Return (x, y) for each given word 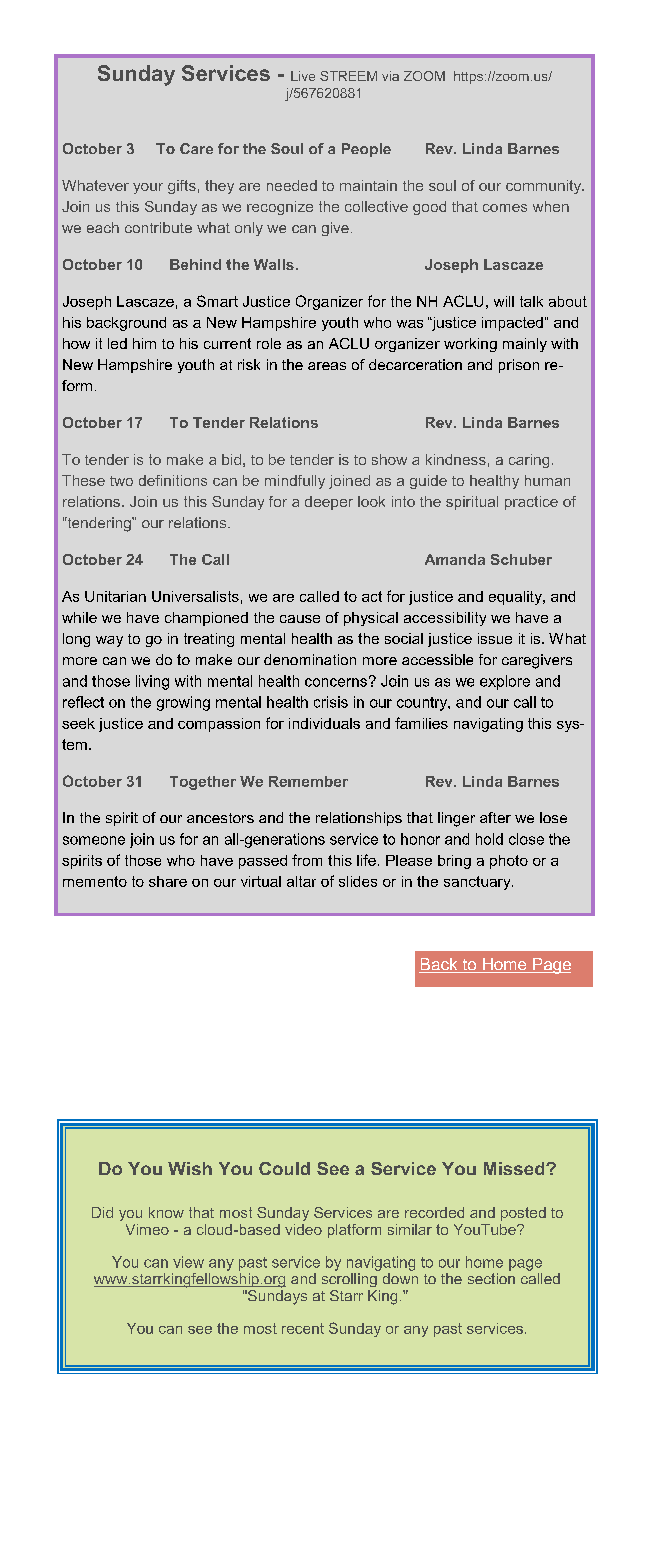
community (544, 187)
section (491, 1278)
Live (303, 76)
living (152, 682)
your (148, 188)
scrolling (349, 1280)
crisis (331, 702)
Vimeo (147, 1229)
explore (505, 682)
